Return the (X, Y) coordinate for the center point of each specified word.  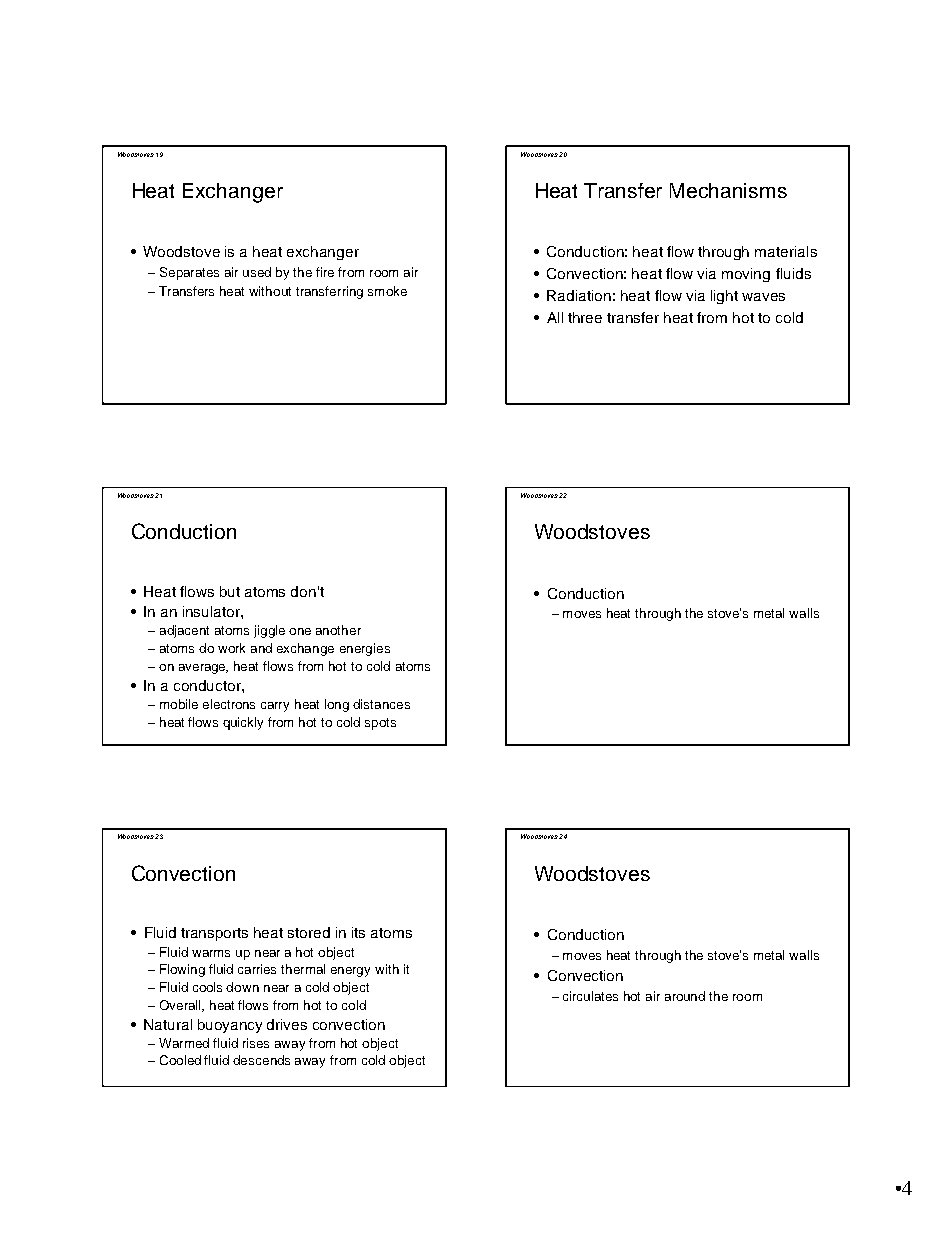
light (724, 297)
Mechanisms (728, 190)
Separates (189, 273)
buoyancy (230, 1026)
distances (381, 704)
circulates (590, 996)
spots (380, 724)
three (585, 317)
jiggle (269, 631)
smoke (387, 291)
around (685, 996)
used (257, 272)
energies (365, 649)
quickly (243, 723)
